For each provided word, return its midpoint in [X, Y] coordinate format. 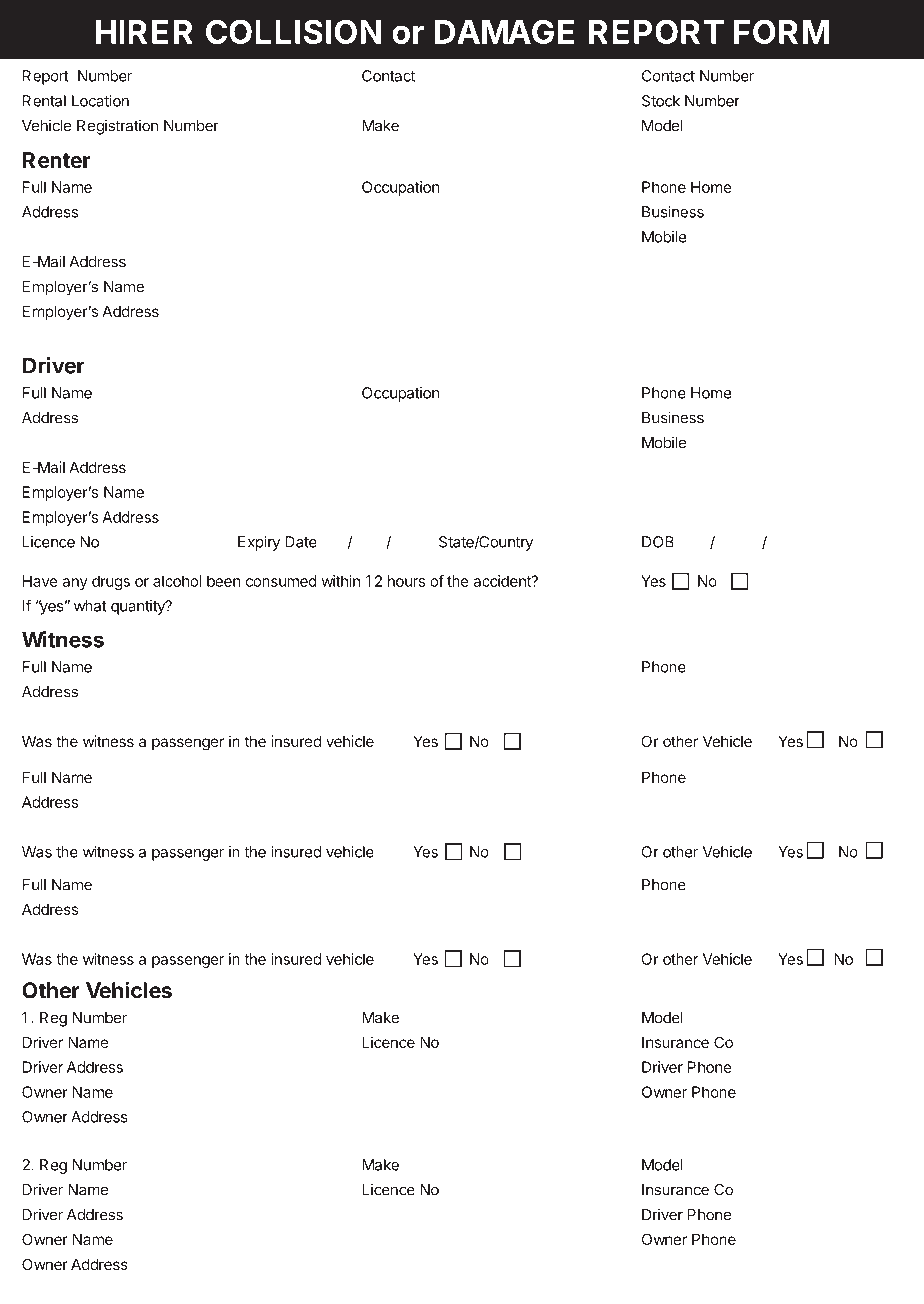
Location [100, 101]
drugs [111, 582]
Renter [57, 160]
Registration [117, 127]
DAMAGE [504, 31]
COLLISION [293, 31]
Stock [661, 101]
